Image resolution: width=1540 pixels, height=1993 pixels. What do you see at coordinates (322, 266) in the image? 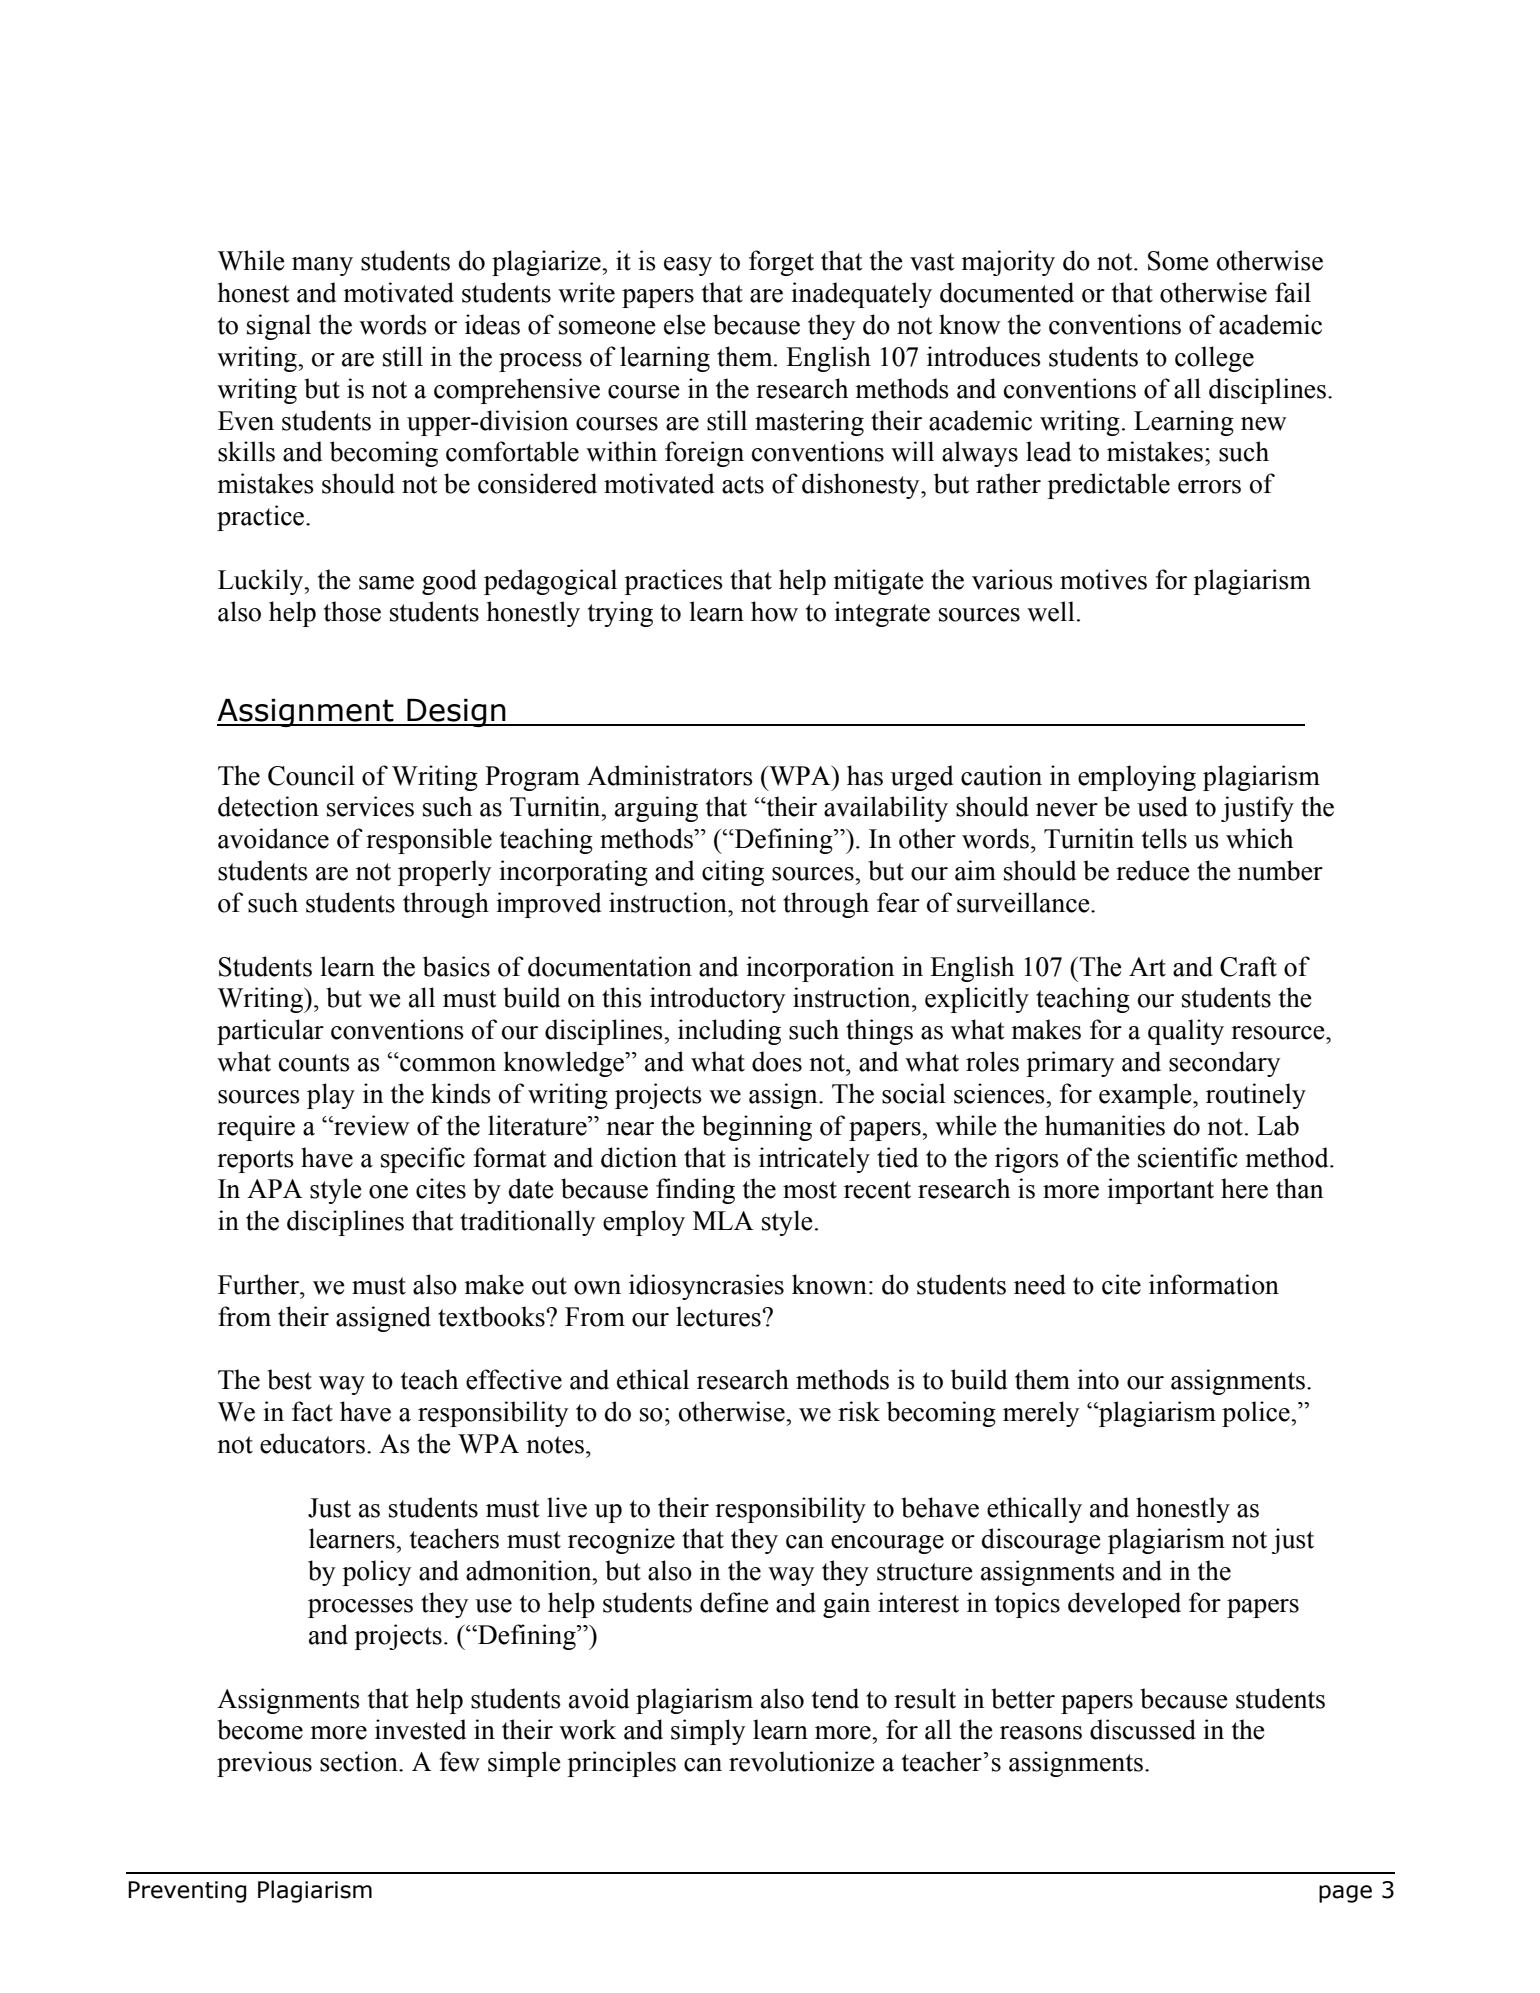
I see `many` at bounding box center [322, 266].
